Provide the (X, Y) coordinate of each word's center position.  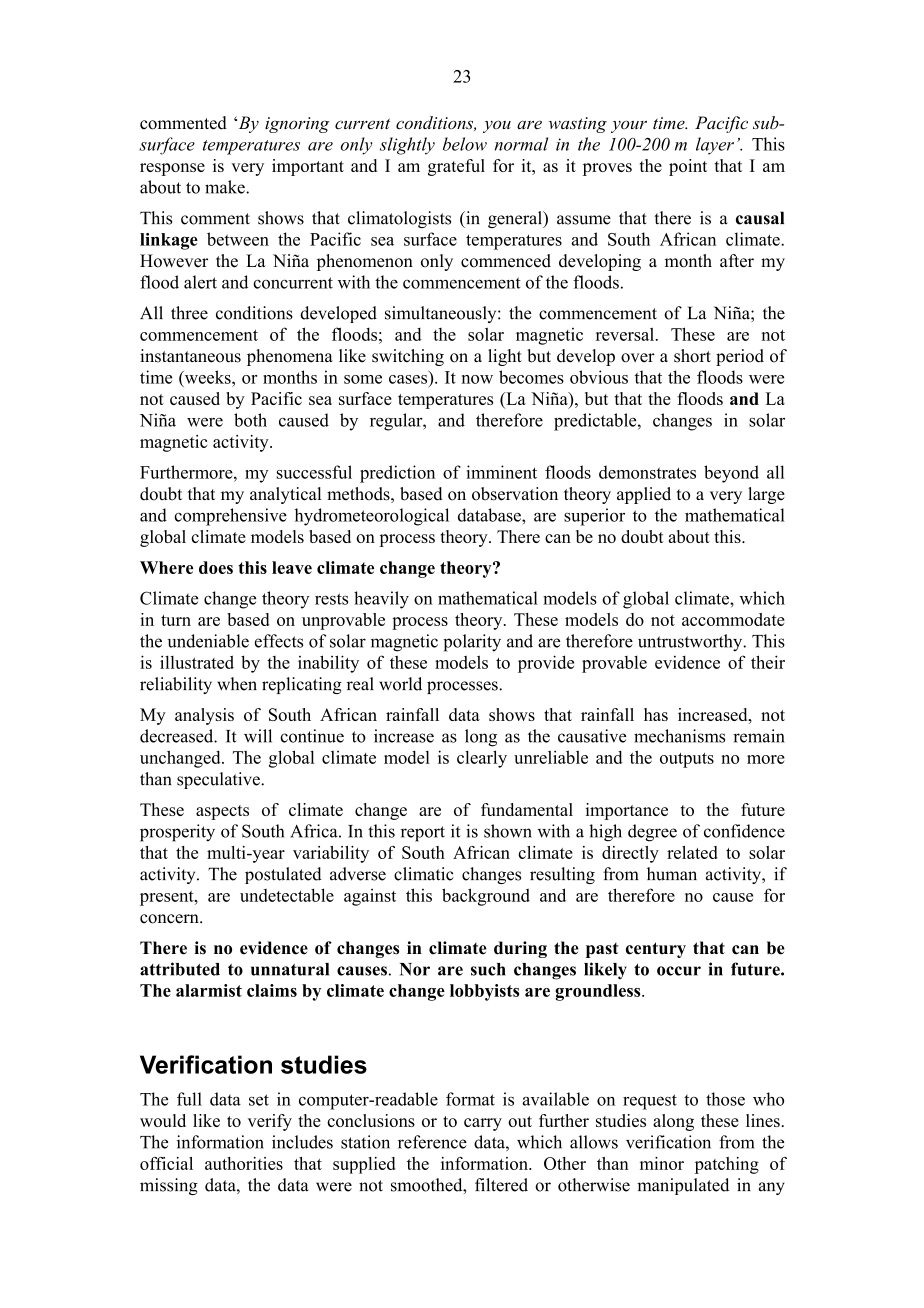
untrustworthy (691, 643)
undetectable (287, 895)
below (465, 144)
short (692, 356)
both (250, 420)
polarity (472, 643)
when (237, 684)
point (688, 167)
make (226, 187)
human (672, 874)
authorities (244, 1163)
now (477, 379)
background (486, 897)
